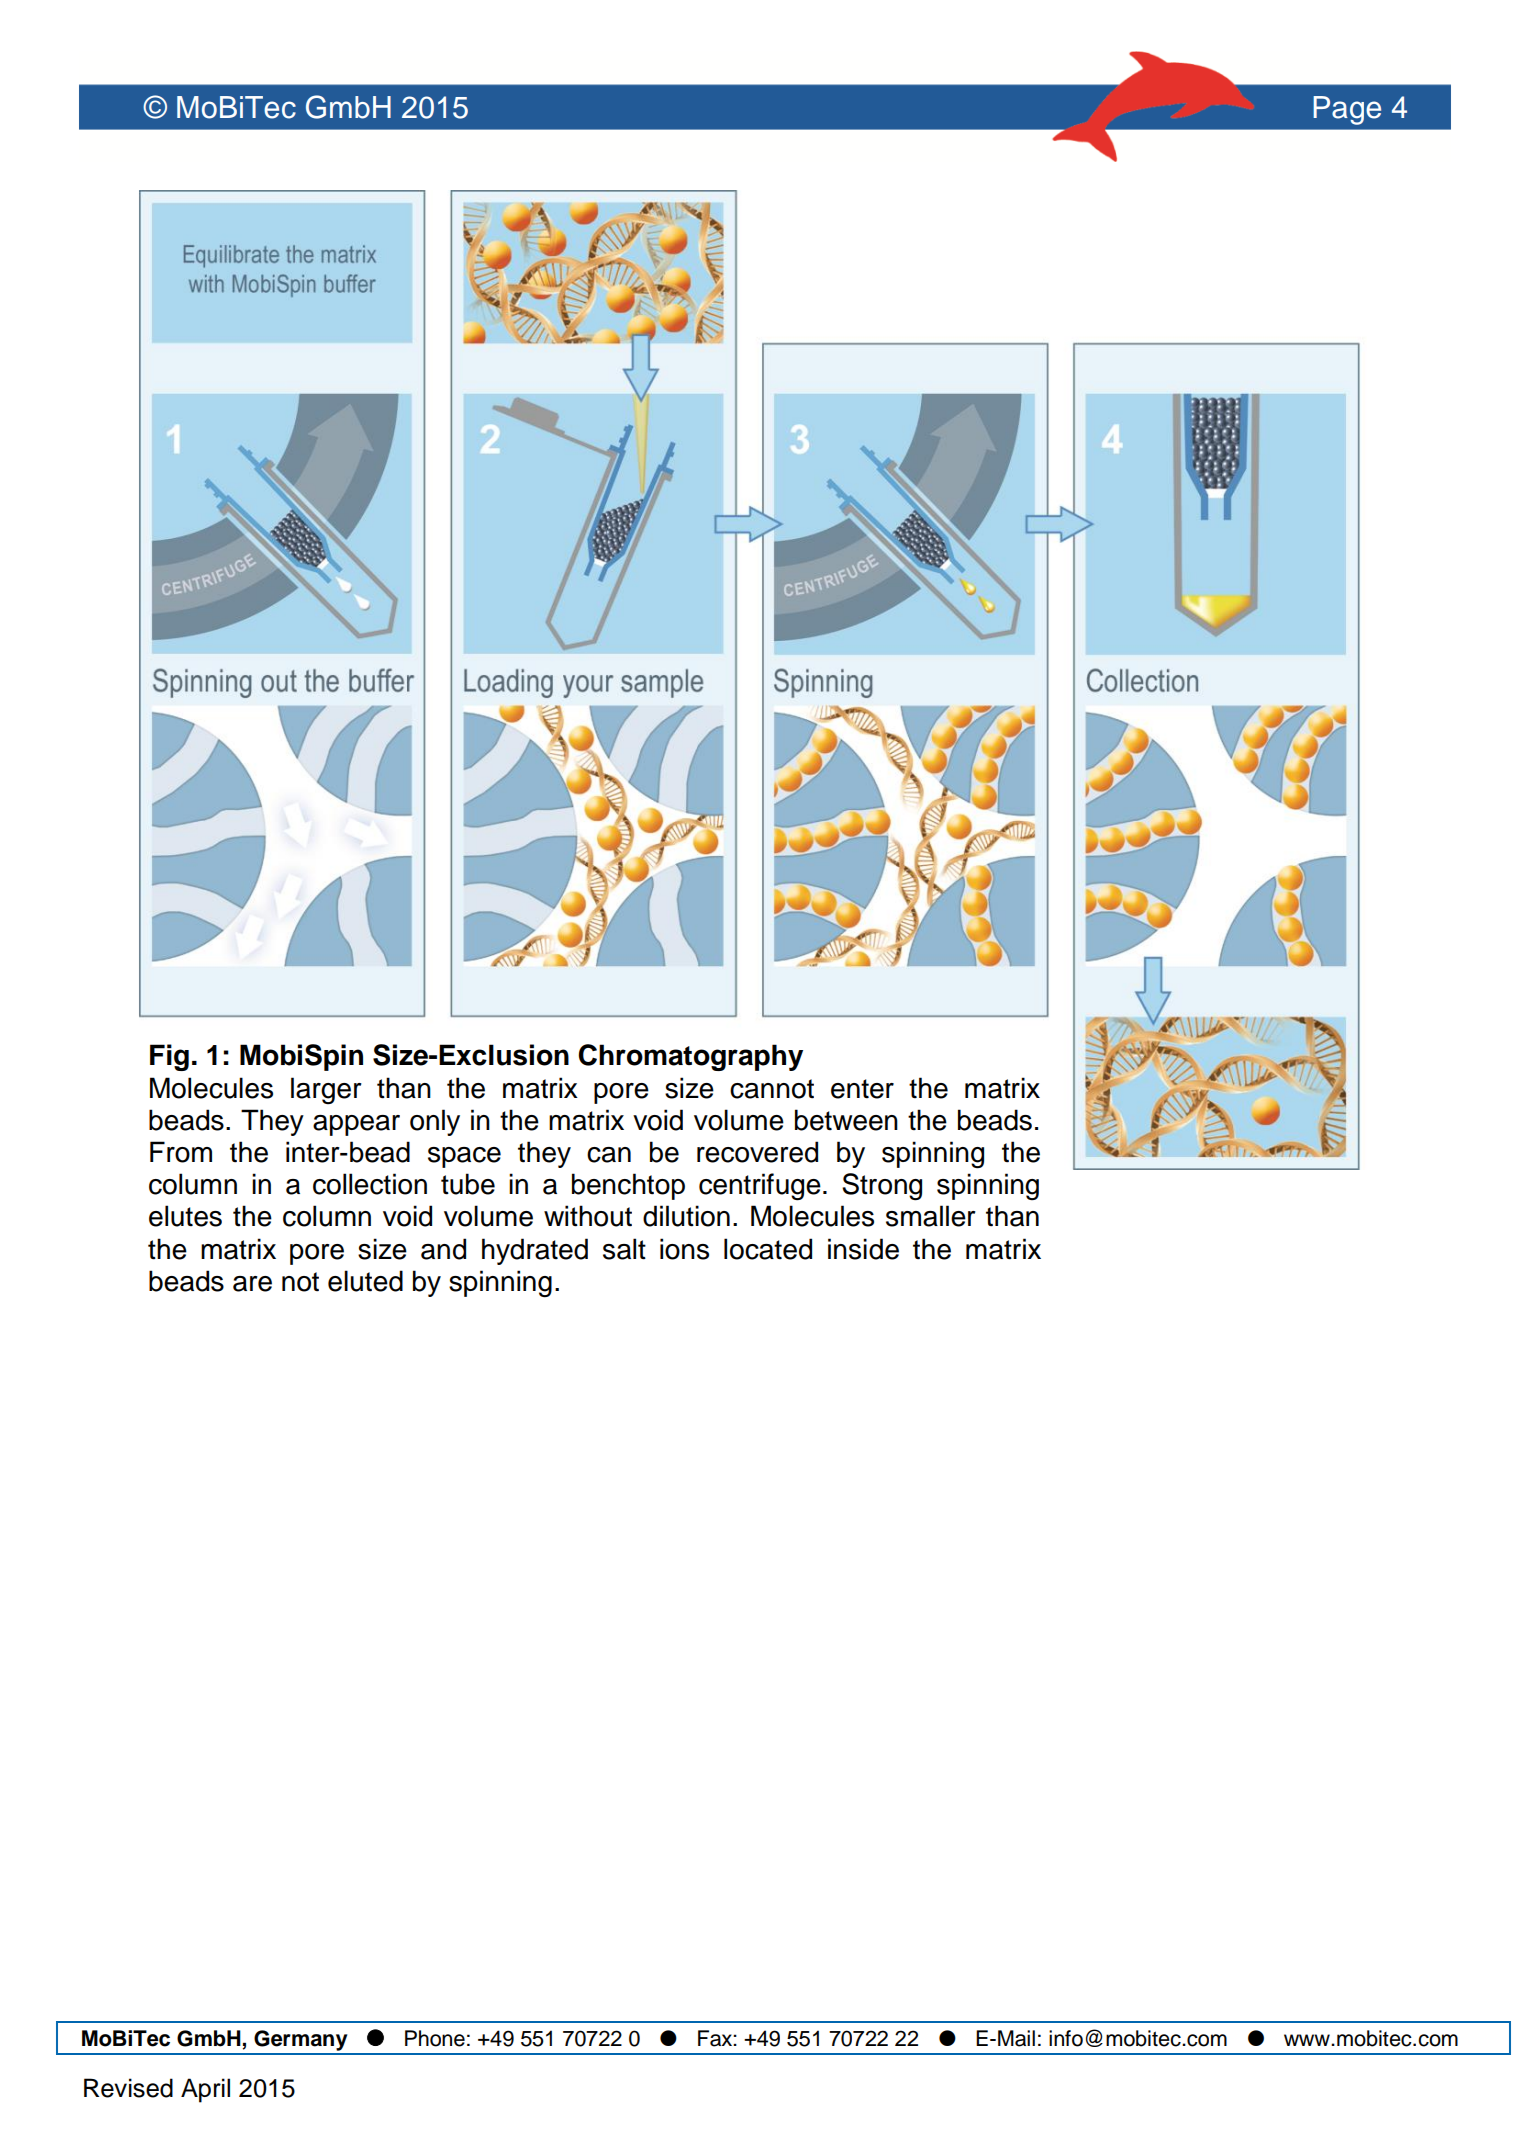  I want to click on Chromatography, so click(690, 1057).
